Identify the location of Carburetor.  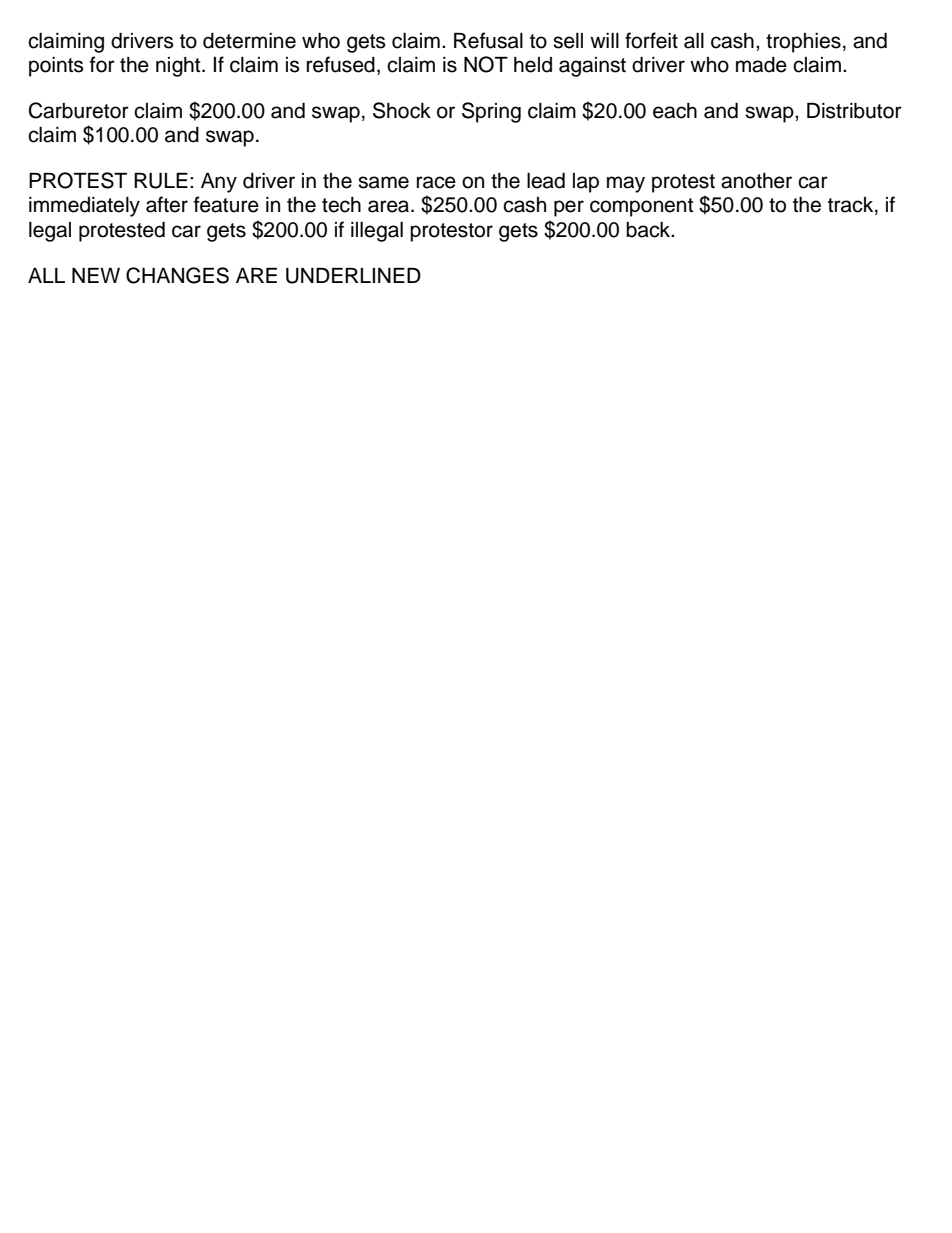
(79, 110).
